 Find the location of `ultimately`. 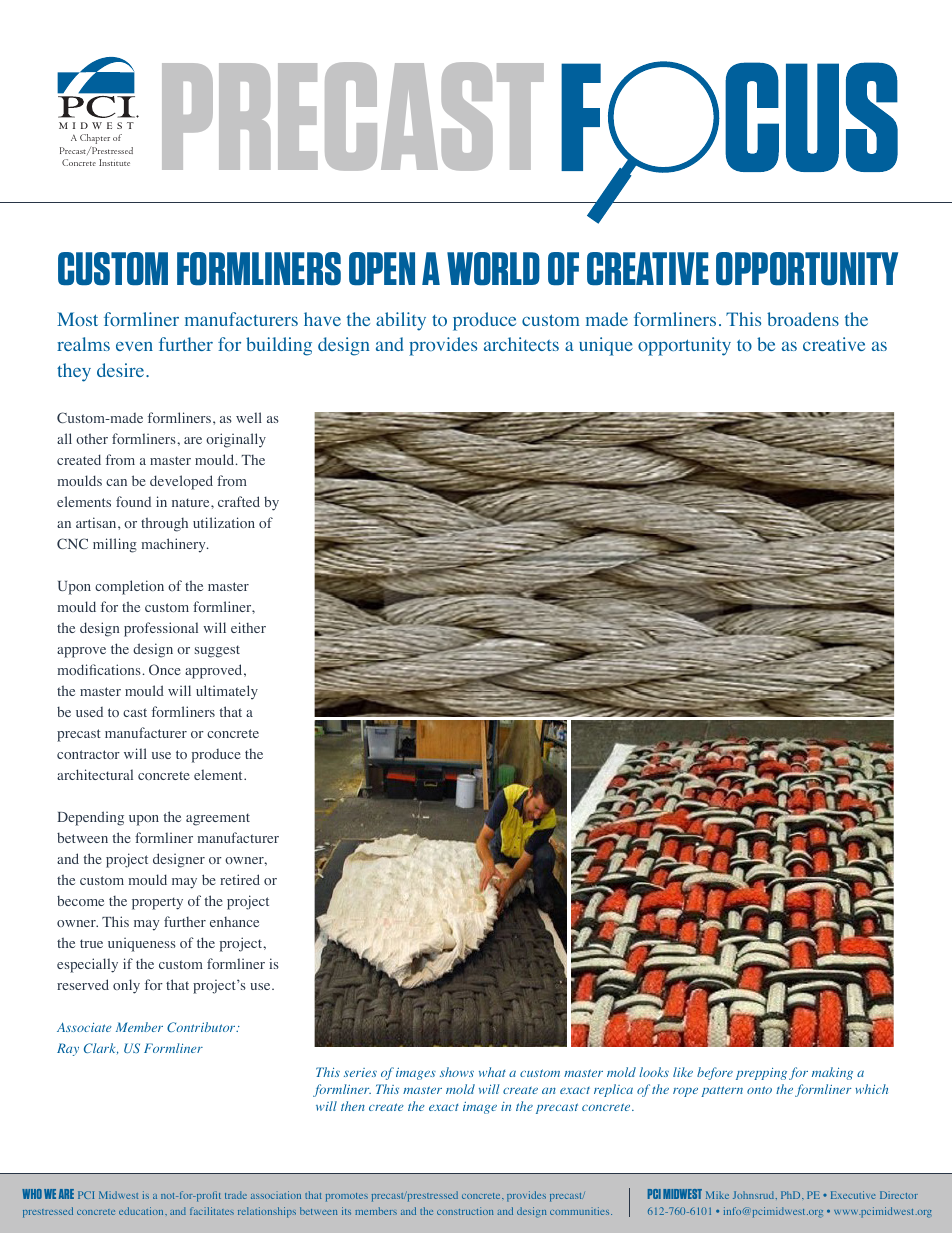

ultimately is located at coordinates (227, 692).
